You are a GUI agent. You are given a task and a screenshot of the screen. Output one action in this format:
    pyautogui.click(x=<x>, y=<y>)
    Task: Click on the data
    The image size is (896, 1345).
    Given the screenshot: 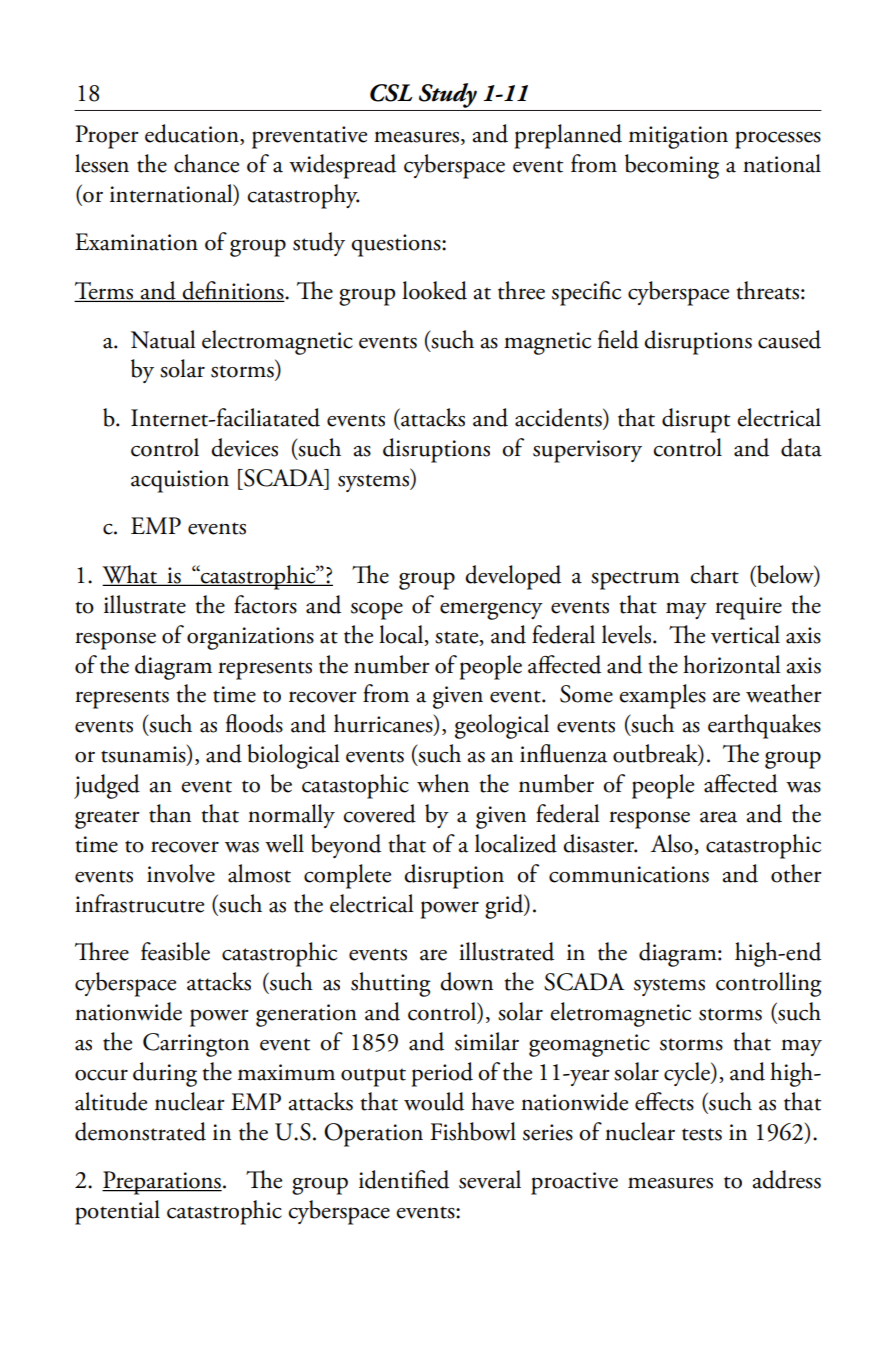 What is the action you would take?
    pyautogui.click(x=801, y=447)
